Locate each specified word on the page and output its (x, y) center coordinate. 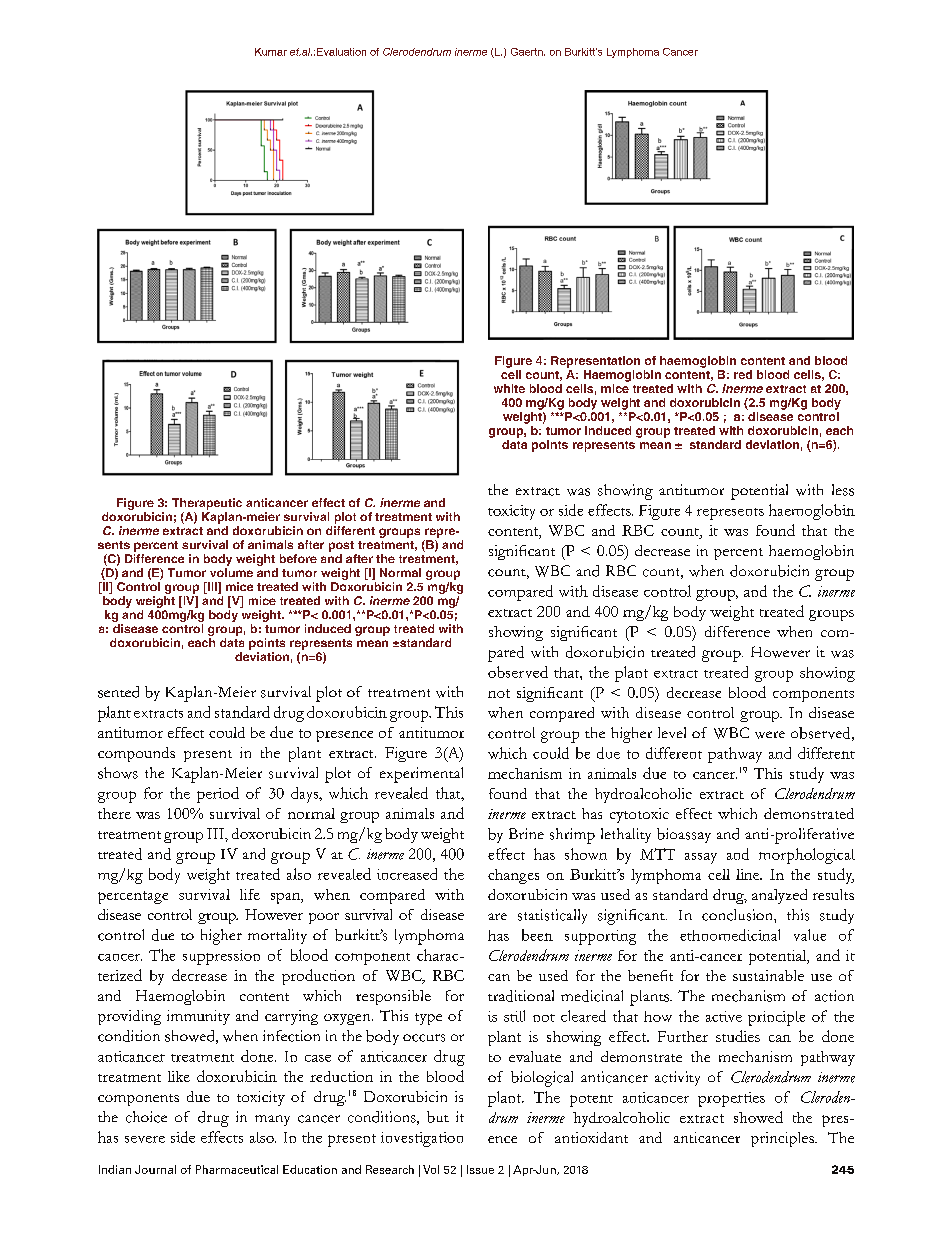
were (770, 735)
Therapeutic (207, 504)
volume (231, 572)
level (672, 732)
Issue (480, 1169)
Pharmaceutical (237, 1169)
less (843, 490)
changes (513, 876)
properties (731, 1099)
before (298, 558)
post (341, 546)
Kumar (271, 52)
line (749, 874)
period (218, 795)
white (509, 388)
